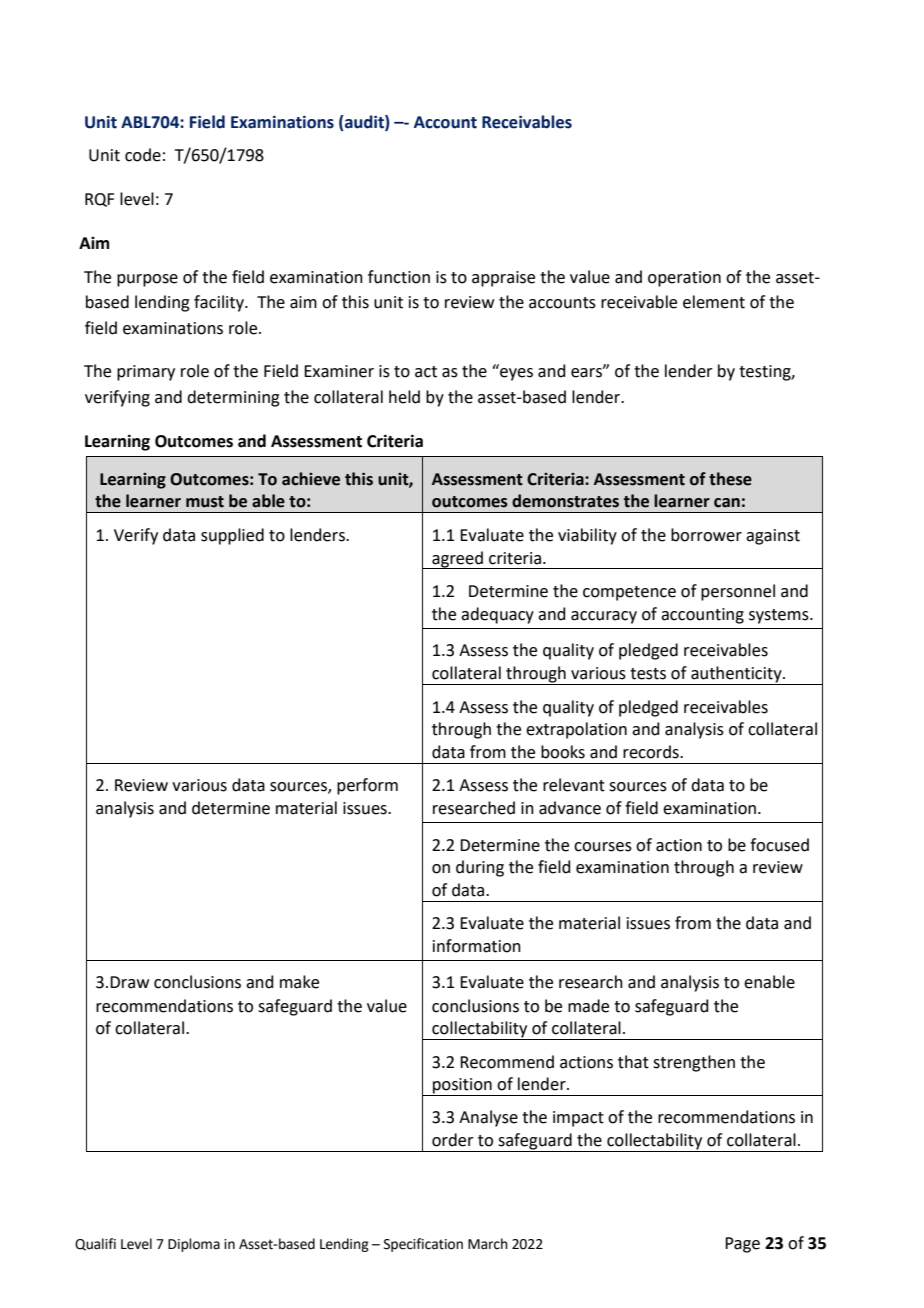  I want to click on Diploma, so click(194, 1245).
